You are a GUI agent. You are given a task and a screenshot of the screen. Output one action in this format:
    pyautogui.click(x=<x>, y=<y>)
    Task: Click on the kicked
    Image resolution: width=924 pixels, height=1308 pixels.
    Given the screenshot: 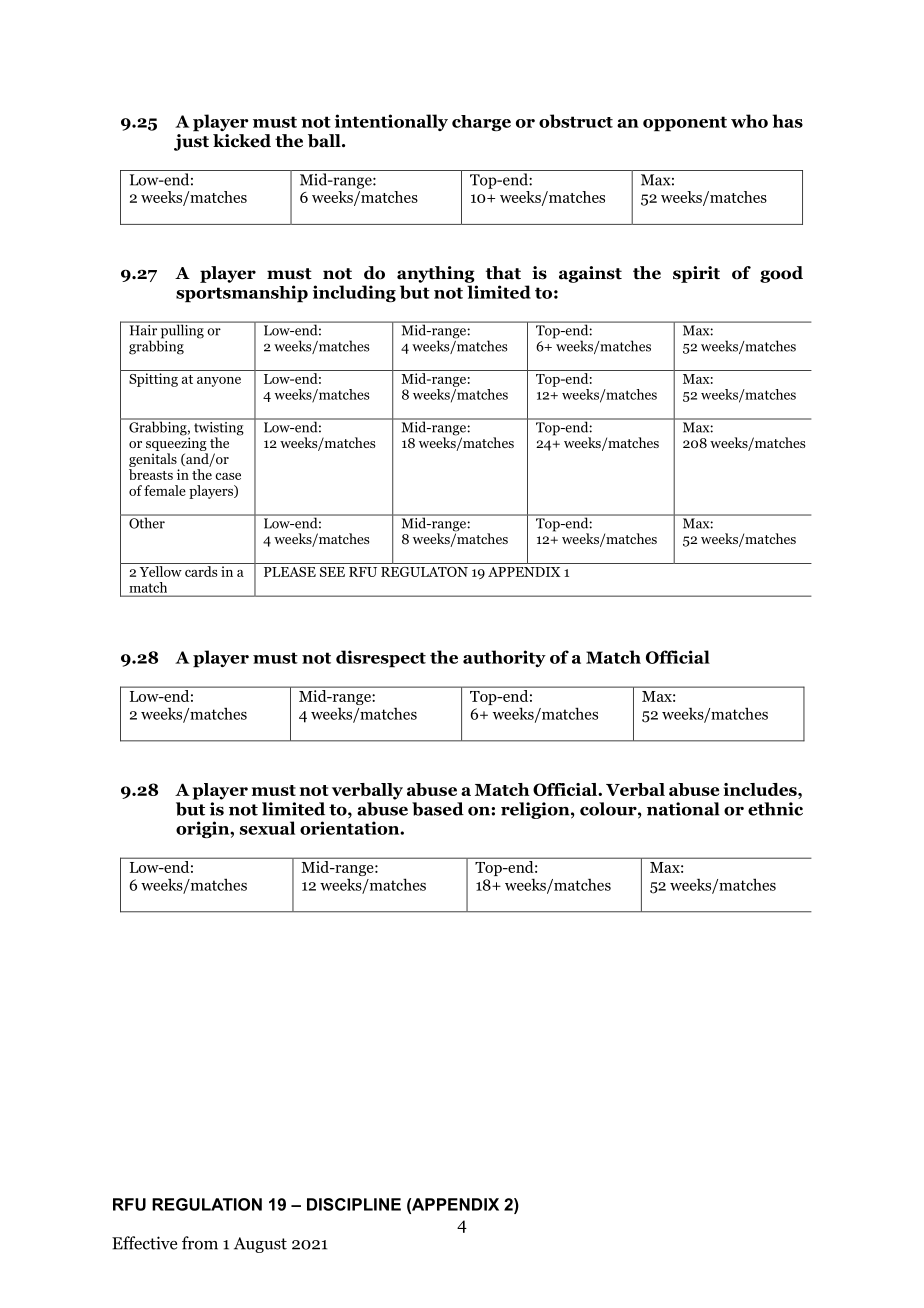 What is the action you would take?
    pyautogui.click(x=242, y=141)
